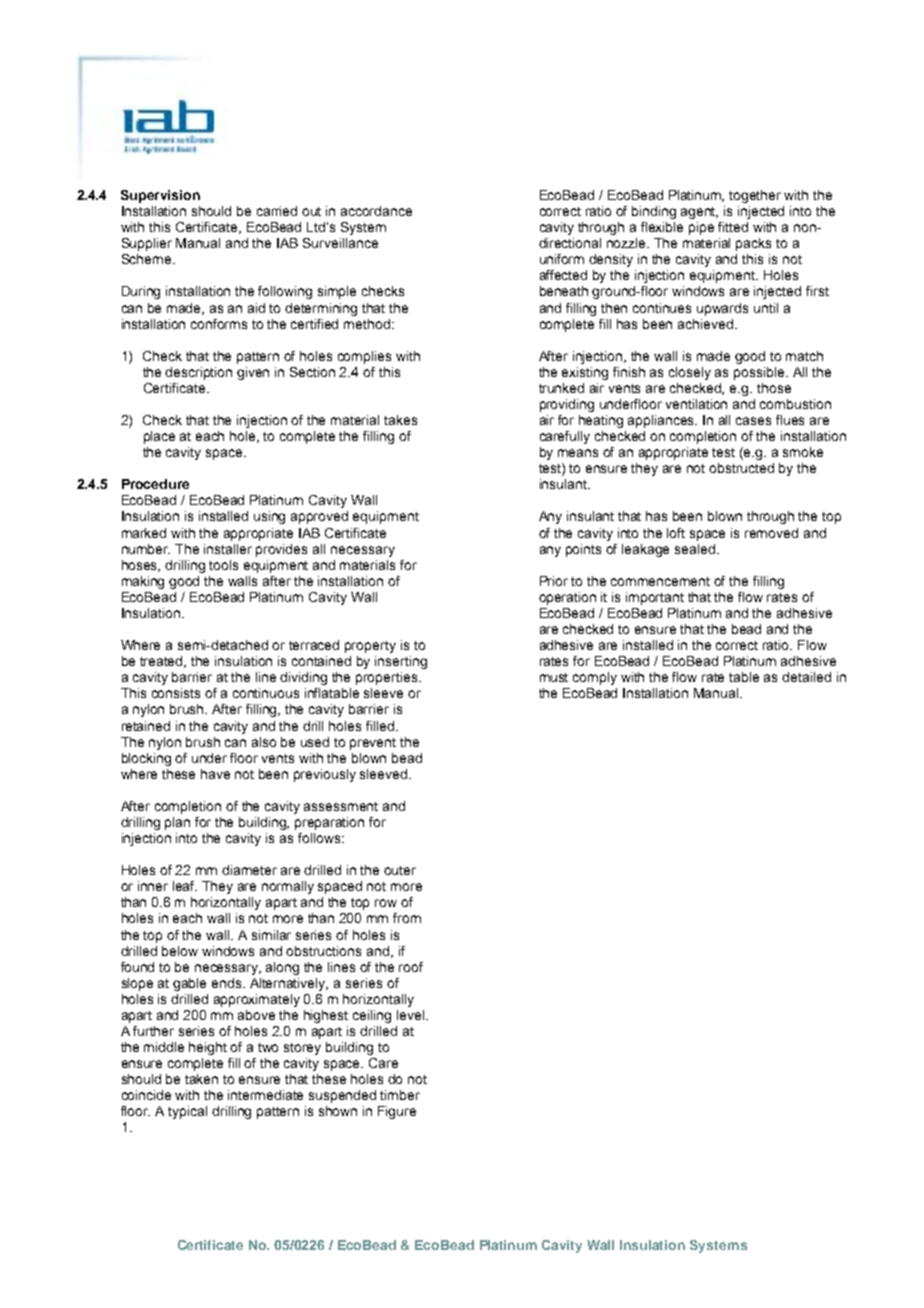 Image resolution: width=924 pixels, height=1308 pixels. Describe the element at coordinates (269, 517) in the page. I see `using` at that location.
